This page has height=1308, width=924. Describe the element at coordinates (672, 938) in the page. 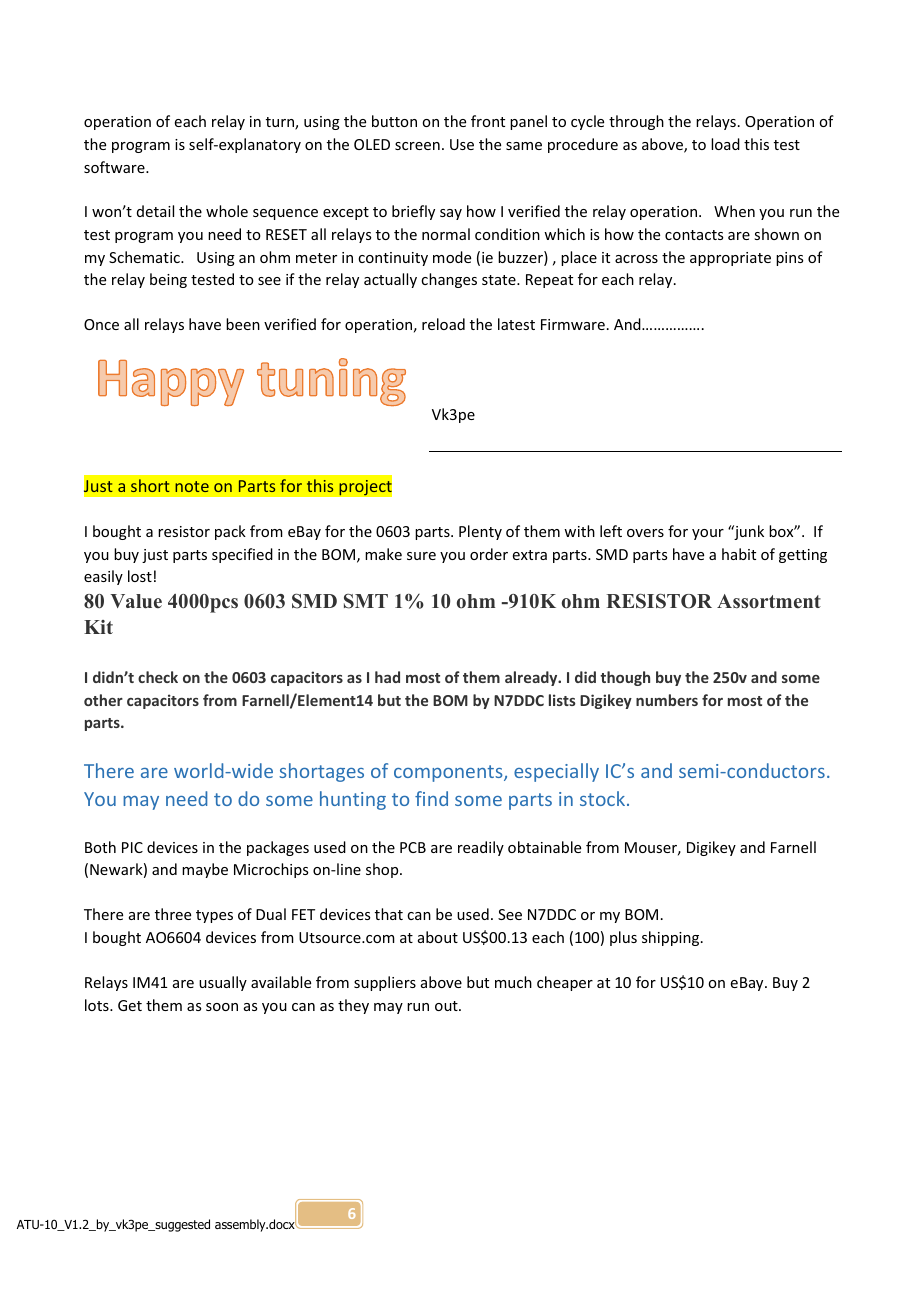

I see `shipping` at that location.
